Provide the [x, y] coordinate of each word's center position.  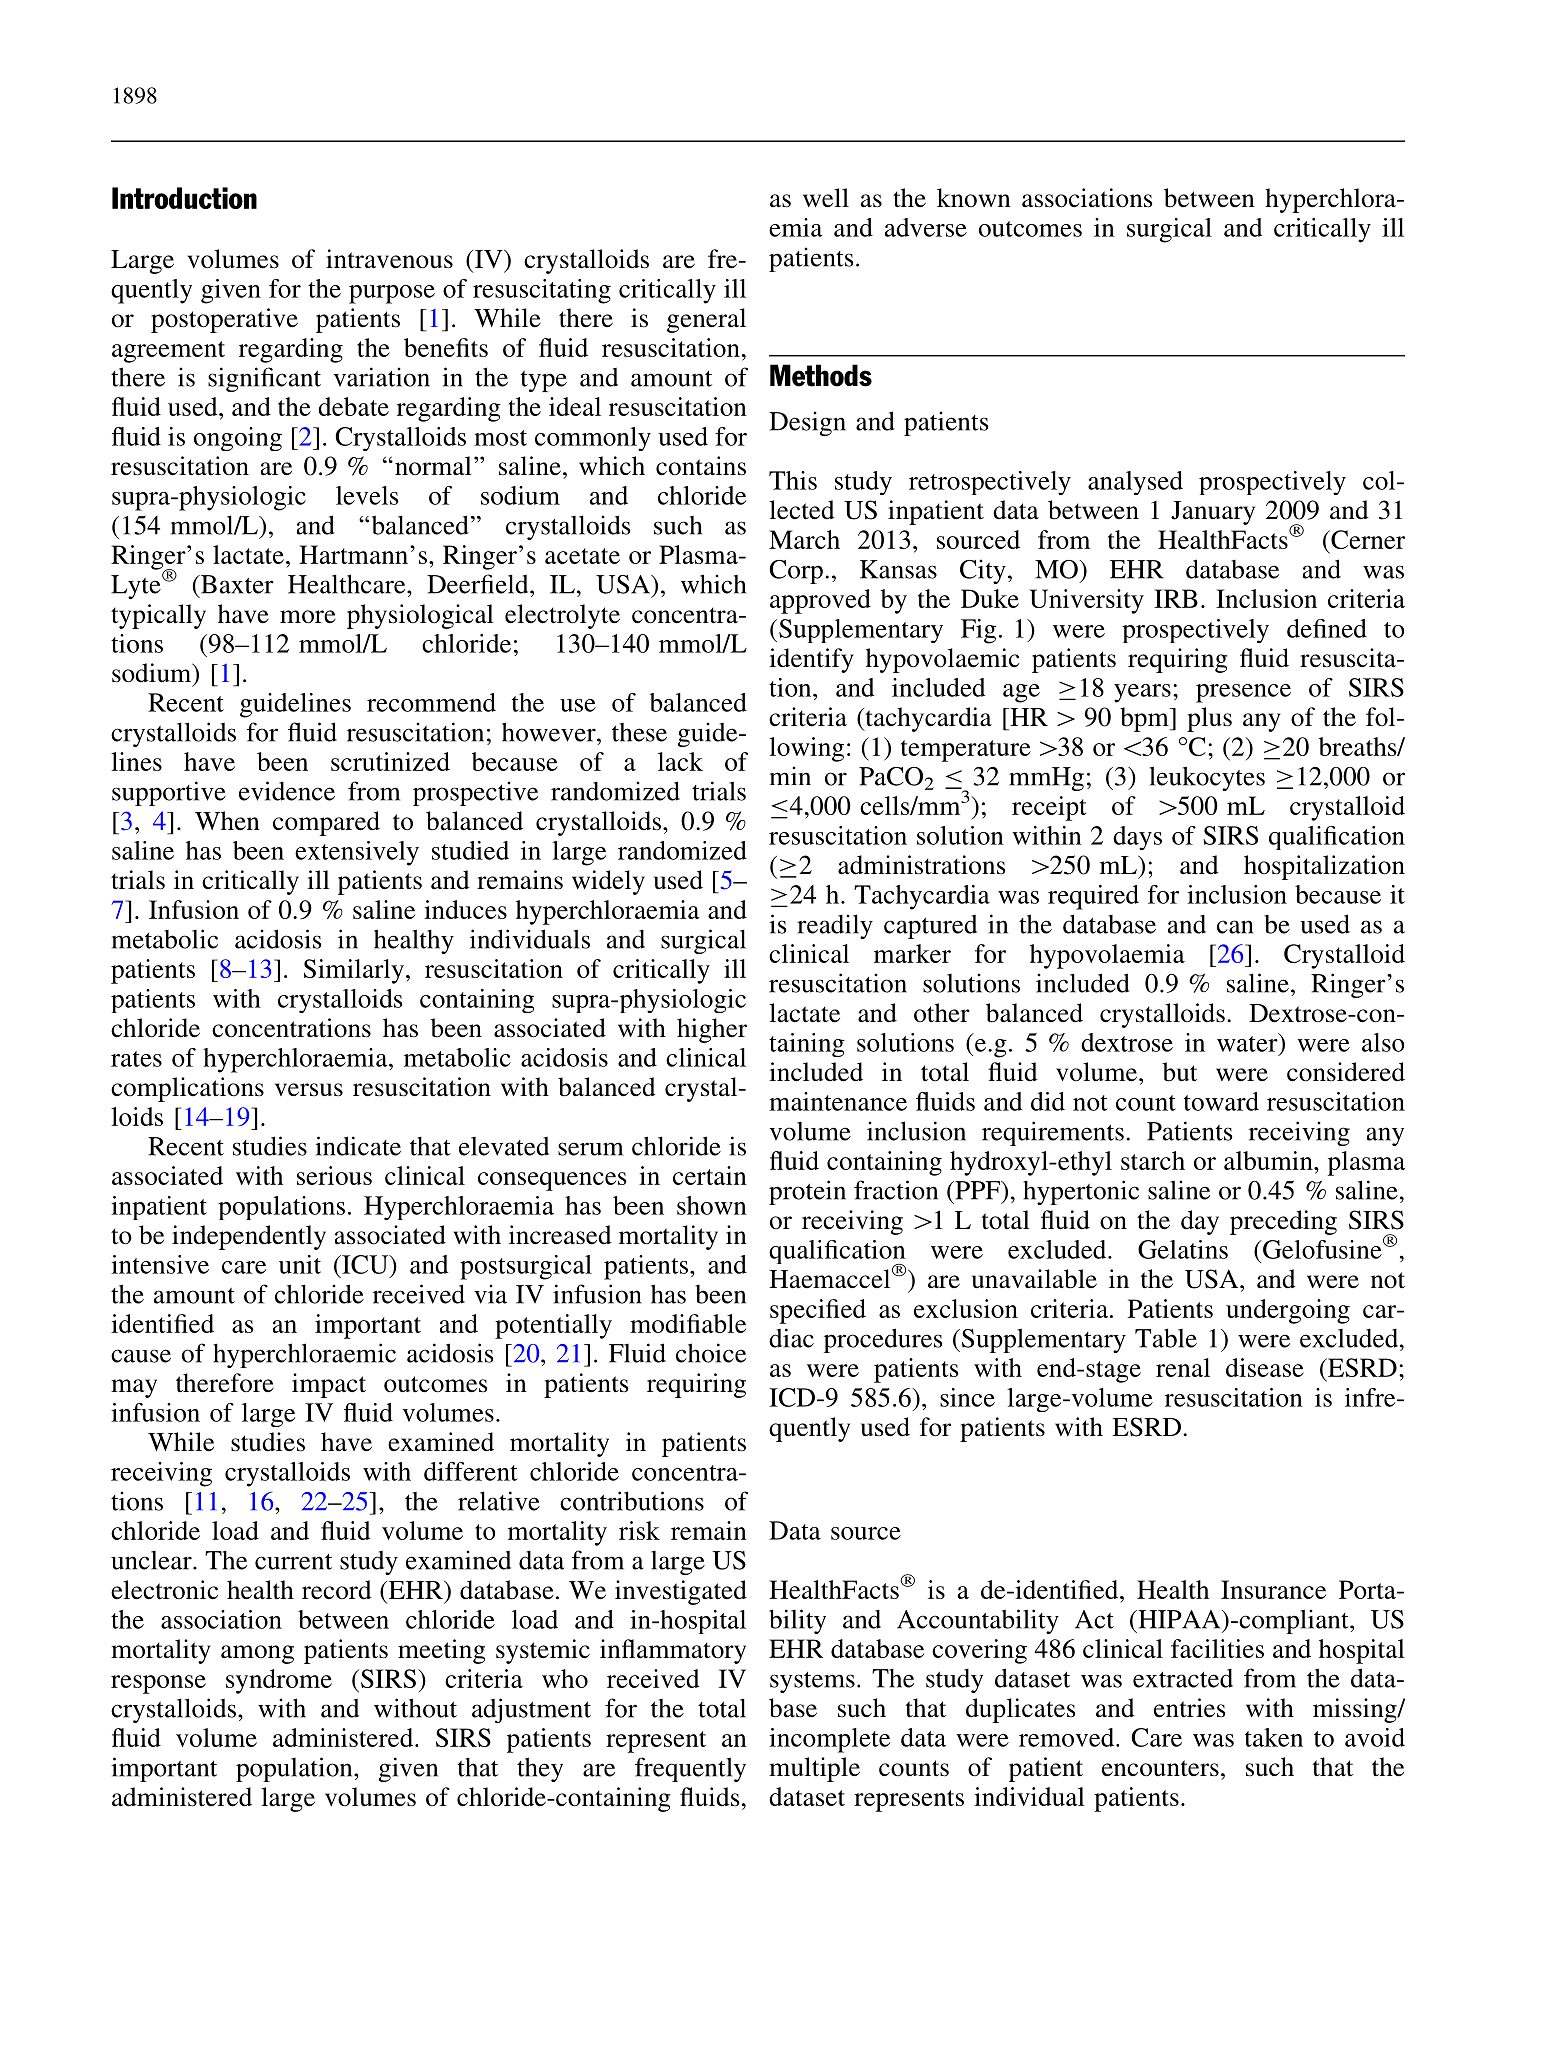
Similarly [354, 971]
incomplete [829, 1740]
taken [1274, 1737]
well [826, 198]
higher [712, 1030]
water [1248, 1042]
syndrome [279, 1681]
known [974, 197]
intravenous [389, 259]
